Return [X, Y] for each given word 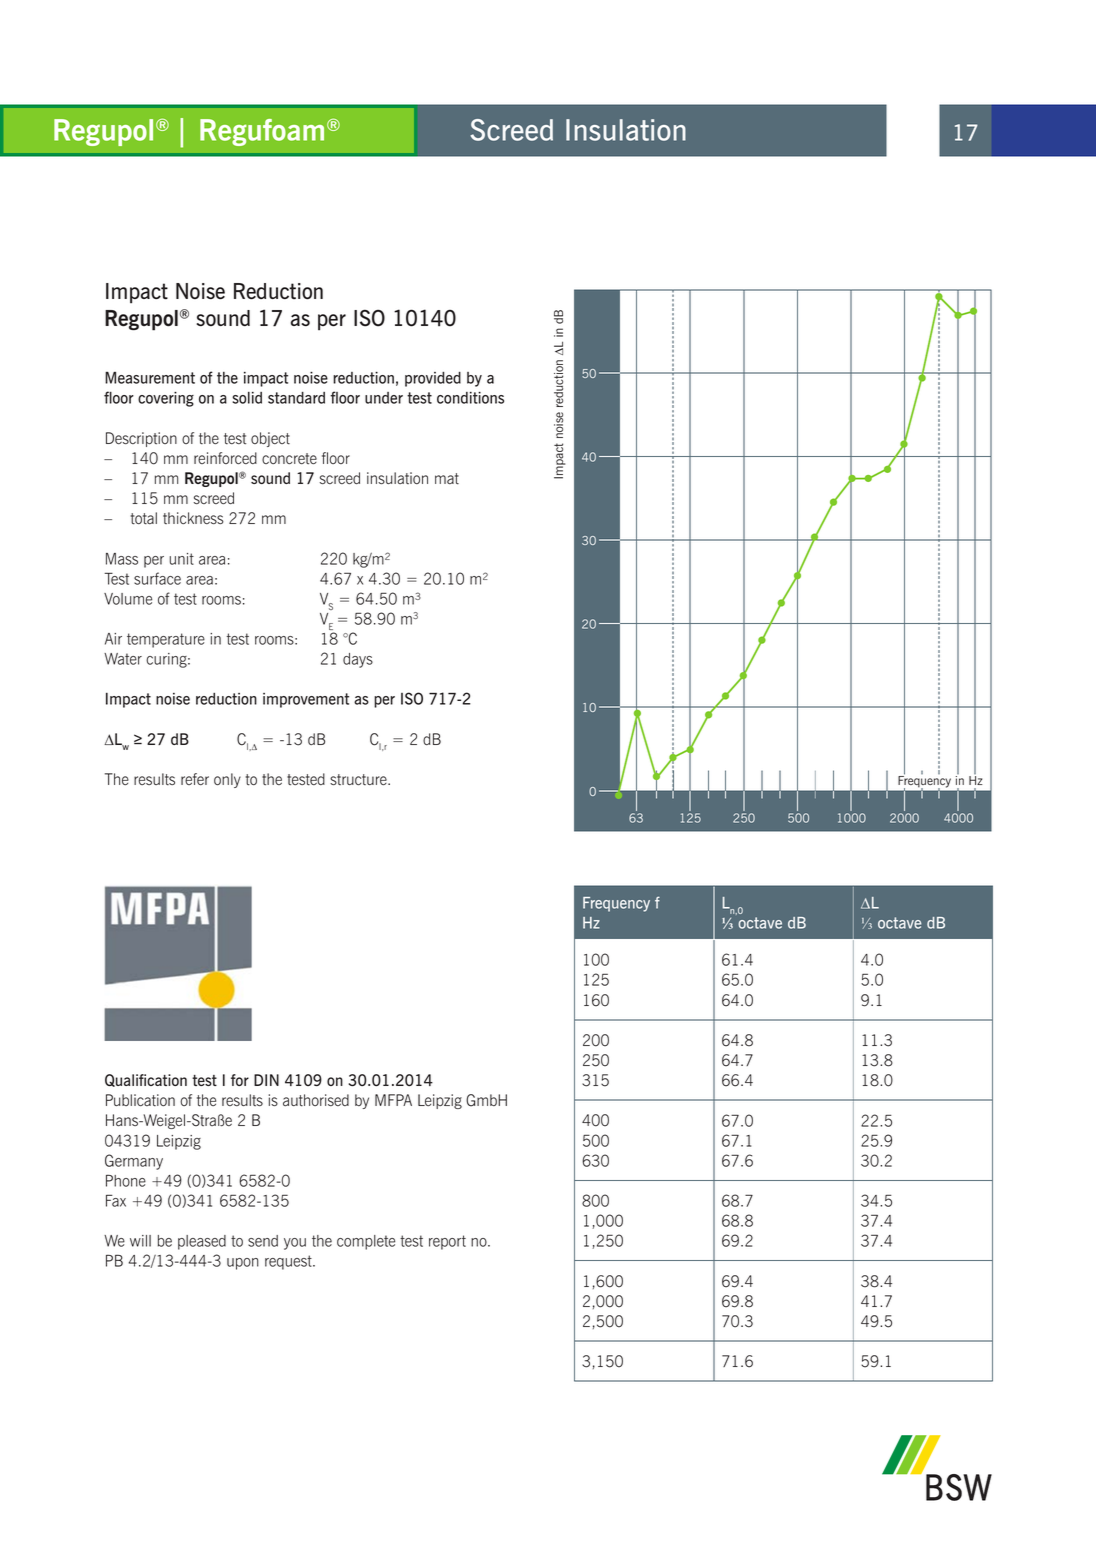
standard [296, 398]
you [295, 1244]
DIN [266, 1080]
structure [359, 780]
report [447, 1242]
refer [195, 779]
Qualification [146, 1080]
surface [157, 578]
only [227, 780]
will [140, 1241]
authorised [316, 1100]
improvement [306, 700]
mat [447, 479]
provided [433, 379]
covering [166, 399]
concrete [289, 459]
